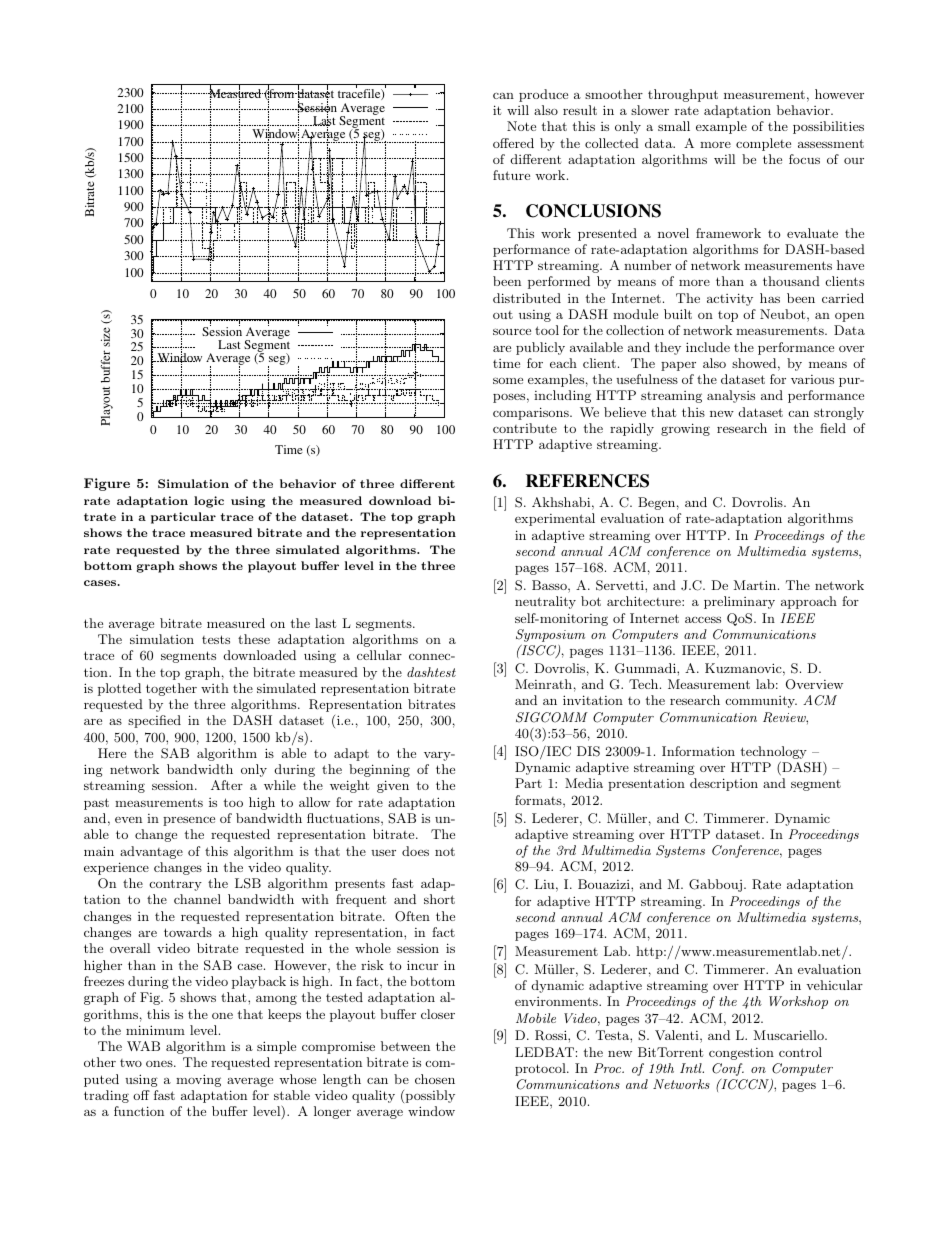 The image size is (952, 1233). What do you see at coordinates (833, 428) in the screenshot?
I see `field` at bounding box center [833, 428].
